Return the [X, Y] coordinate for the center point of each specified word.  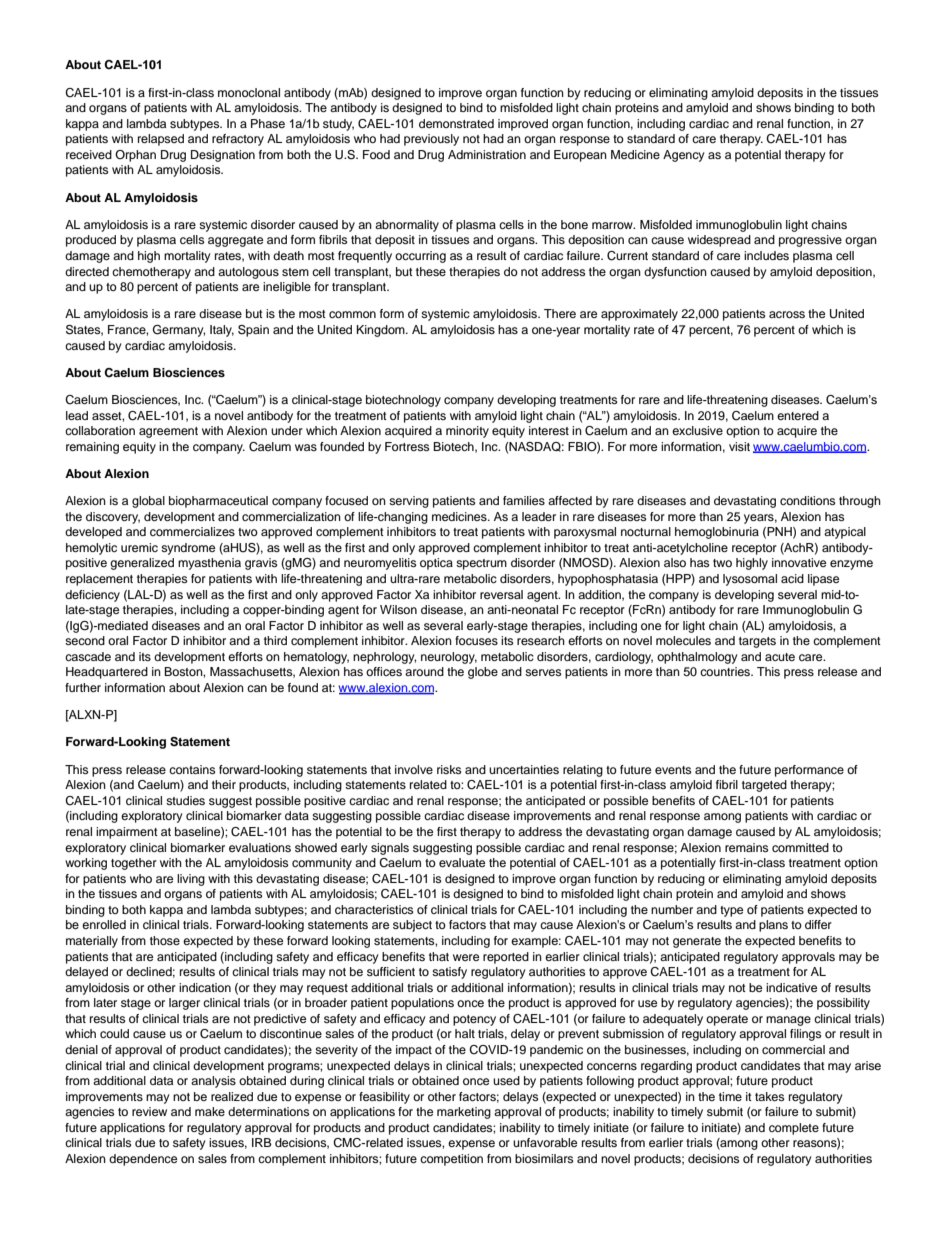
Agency [684, 156]
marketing [464, 1113]
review [149, 1111]
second [85, 640]
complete [794, 1129]
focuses [476, 640]
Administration [487, 154]
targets [757, 642]
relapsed [161, 140]
